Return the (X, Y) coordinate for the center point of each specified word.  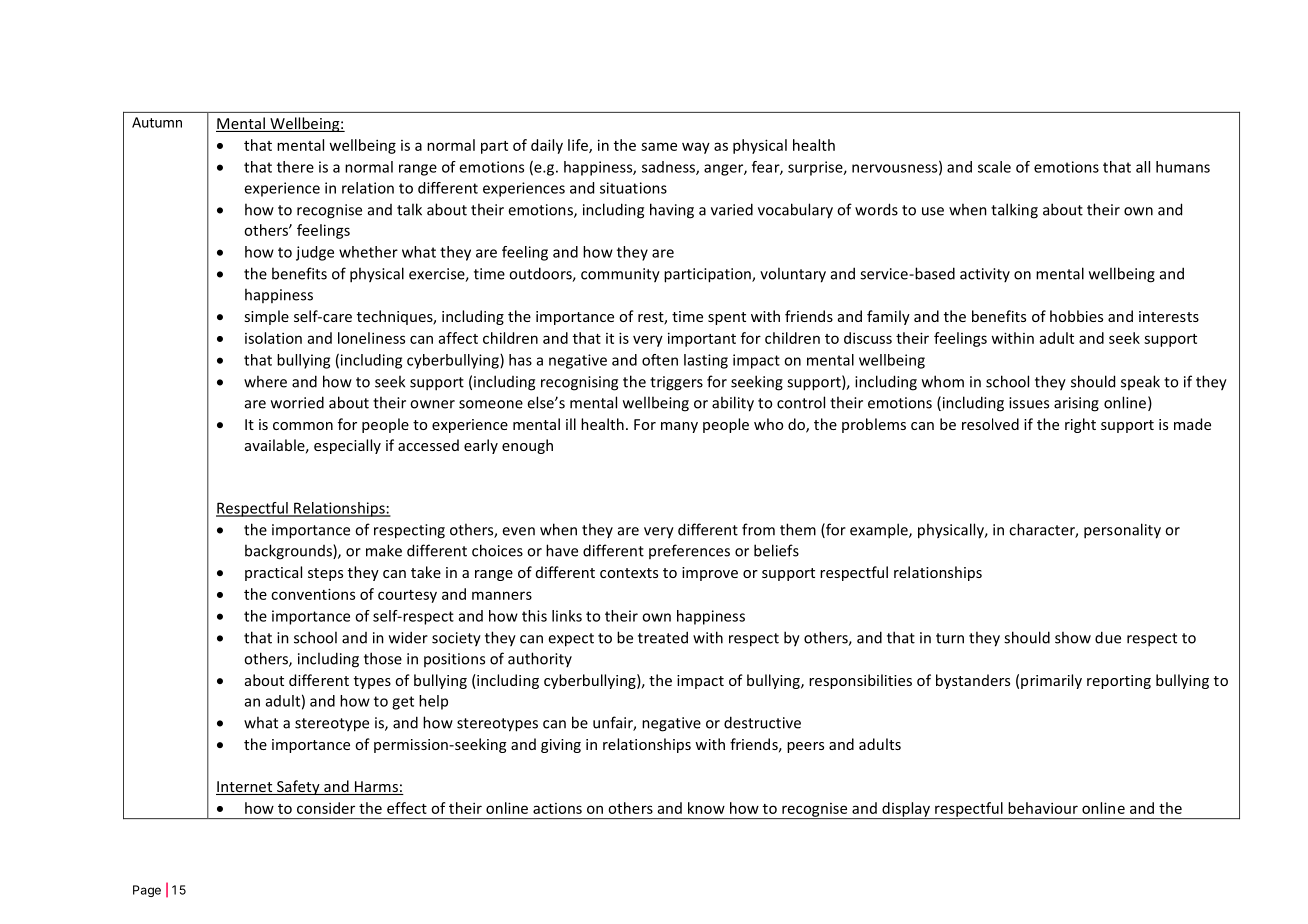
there (295, 167)
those (383, 658)
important (702, 339)
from (758, 529)
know (706, 808)
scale (994, 167)
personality (1122, 531)
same (659, 146)
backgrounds (289, 552)
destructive (762, 722)
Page (147, 891)
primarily (1051, 681)
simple (266, 317)
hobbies (1076, 316)
